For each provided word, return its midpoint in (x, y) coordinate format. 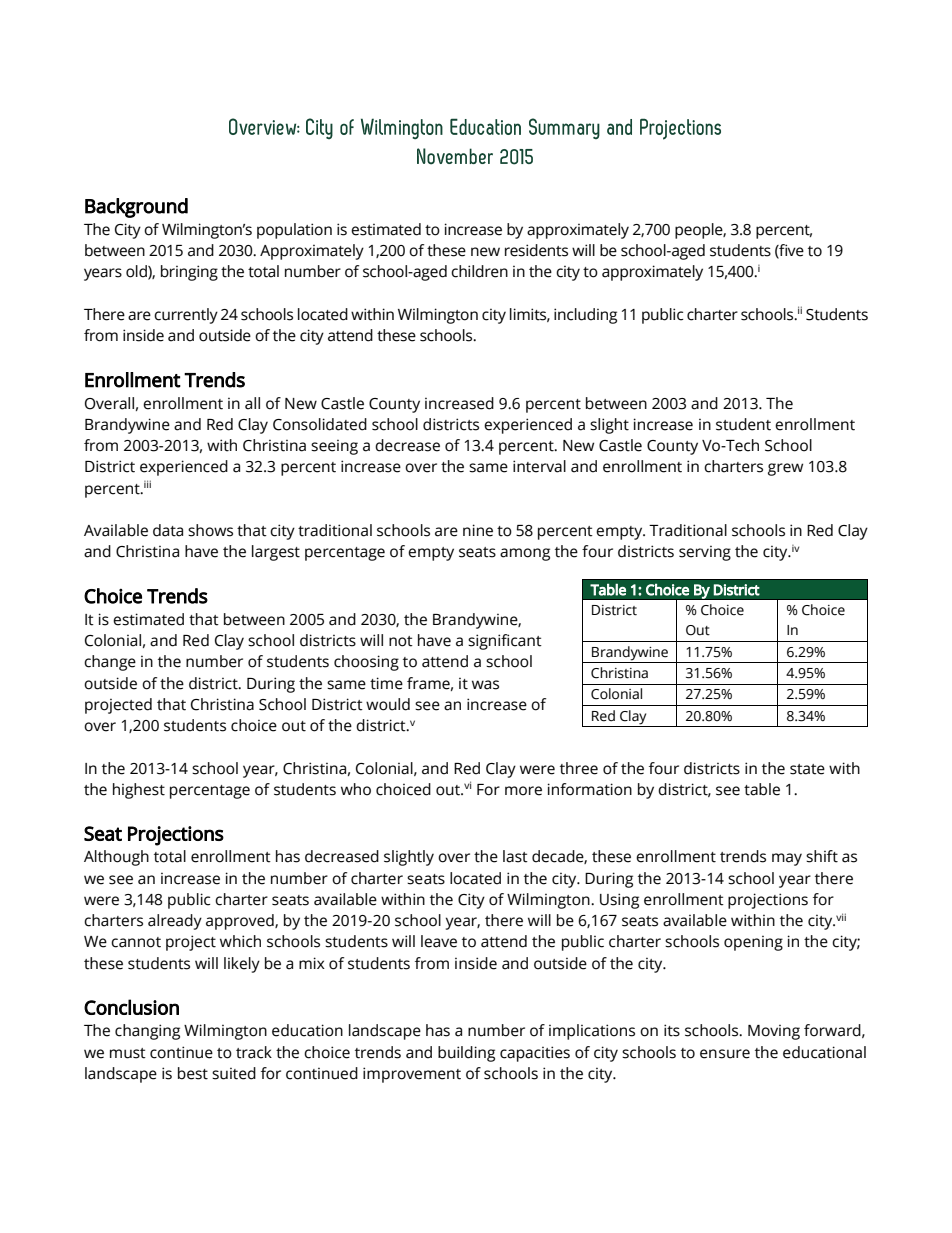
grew (785, 469)
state (807, 769)
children (479, 271)
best (193, 1073)
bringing (189, 273)
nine (478, 530)
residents (536, 250)
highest (139, 791)
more (523, 791)
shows (210, 530)
